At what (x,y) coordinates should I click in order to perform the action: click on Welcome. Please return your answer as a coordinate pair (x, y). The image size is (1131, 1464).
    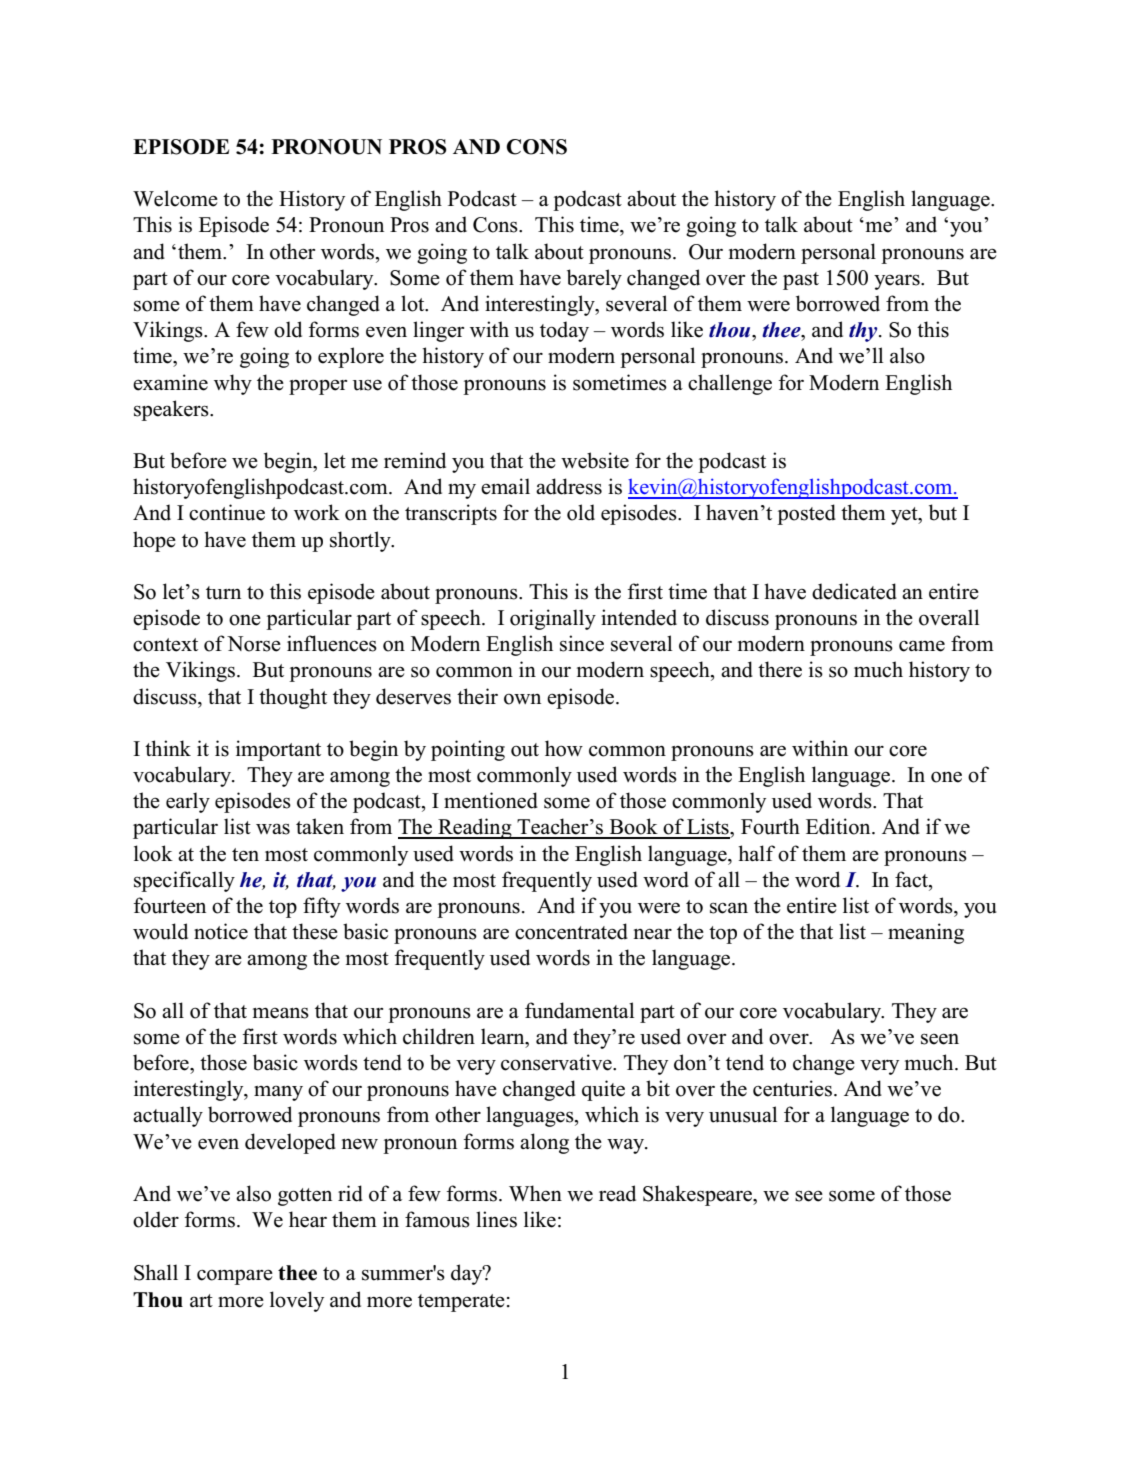
    Looking at the image, I should click on (175, 198).
